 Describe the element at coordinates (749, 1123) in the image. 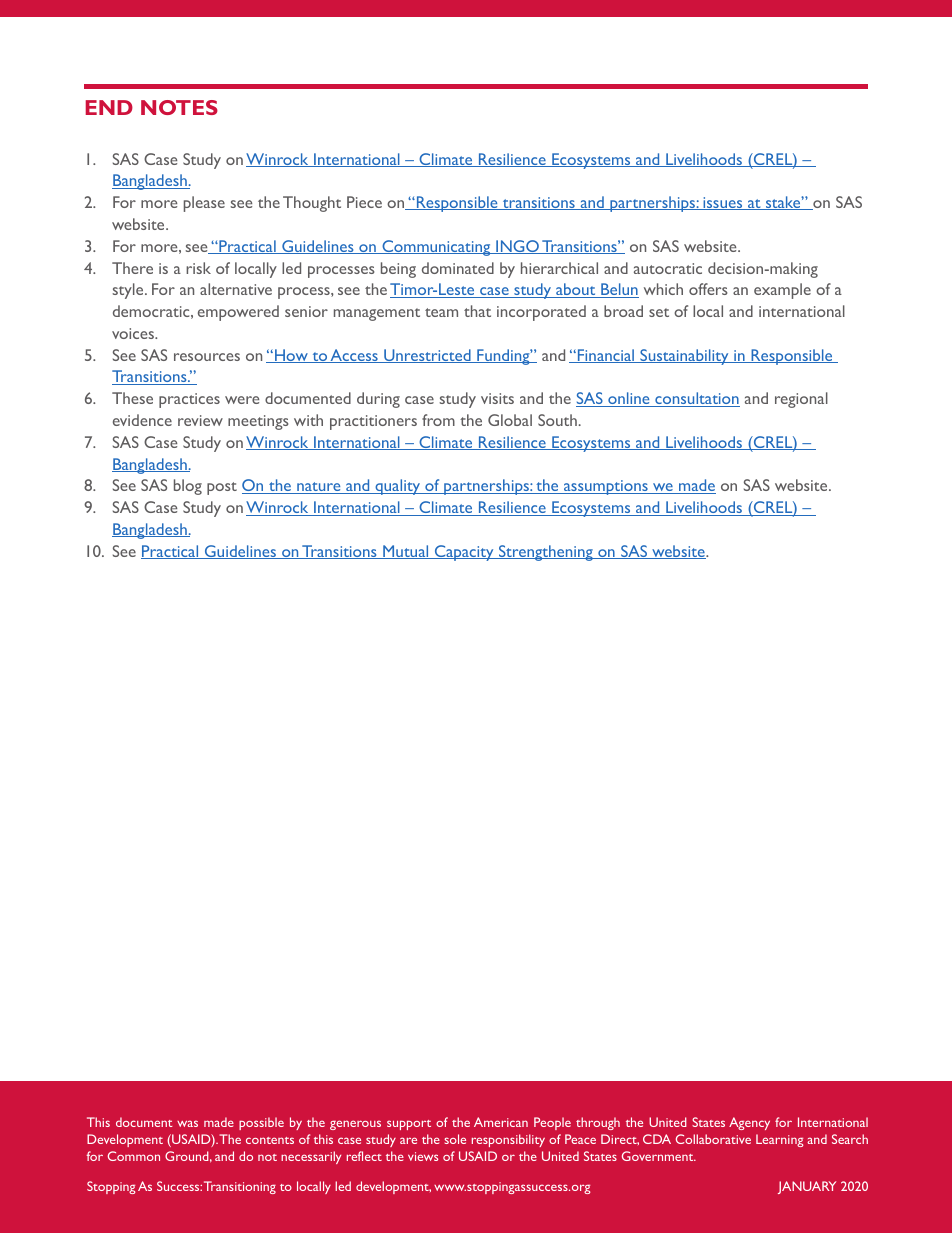

I see `Agency` at that location.
